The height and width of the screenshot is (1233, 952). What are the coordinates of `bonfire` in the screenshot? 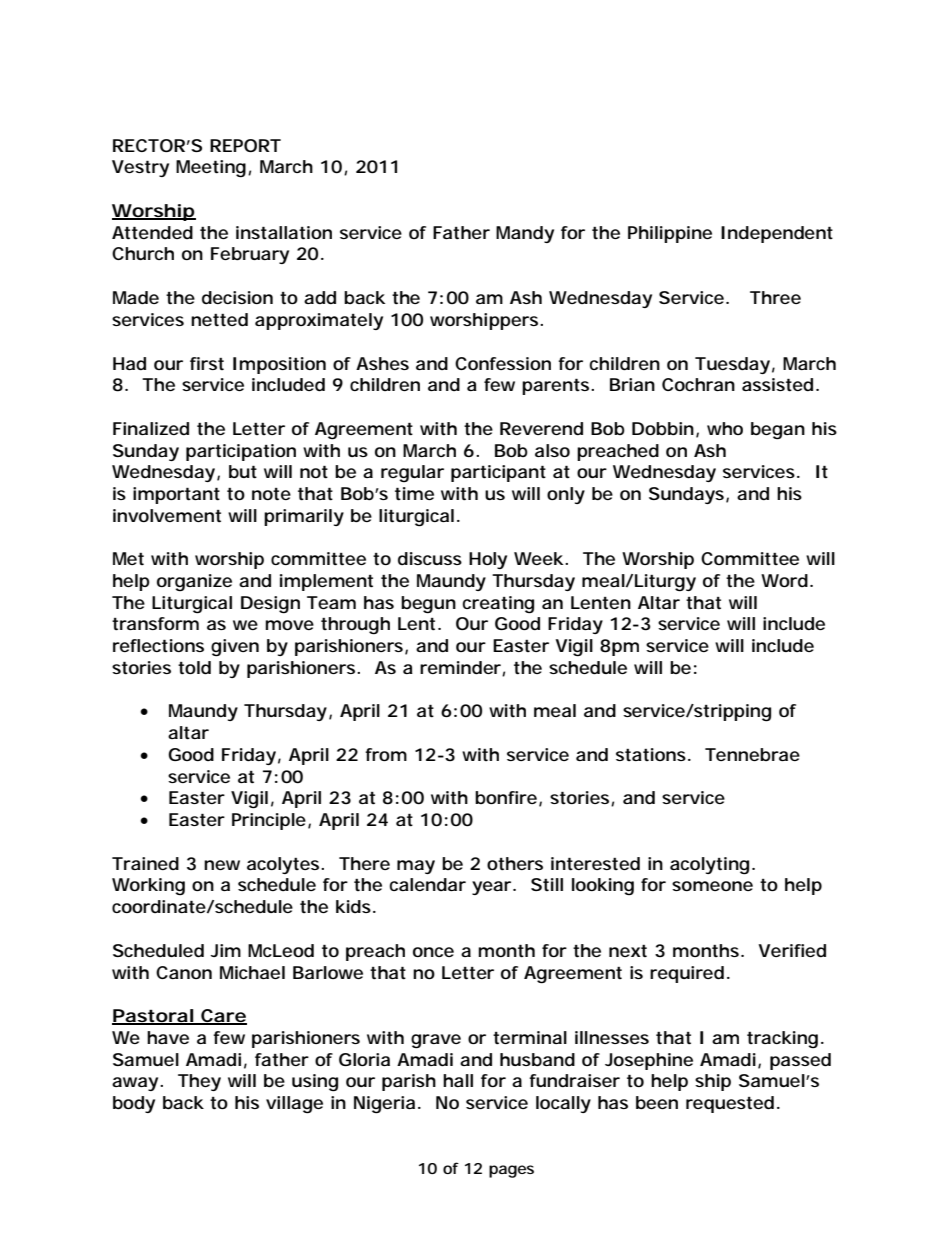 It's located at (506, 797).
